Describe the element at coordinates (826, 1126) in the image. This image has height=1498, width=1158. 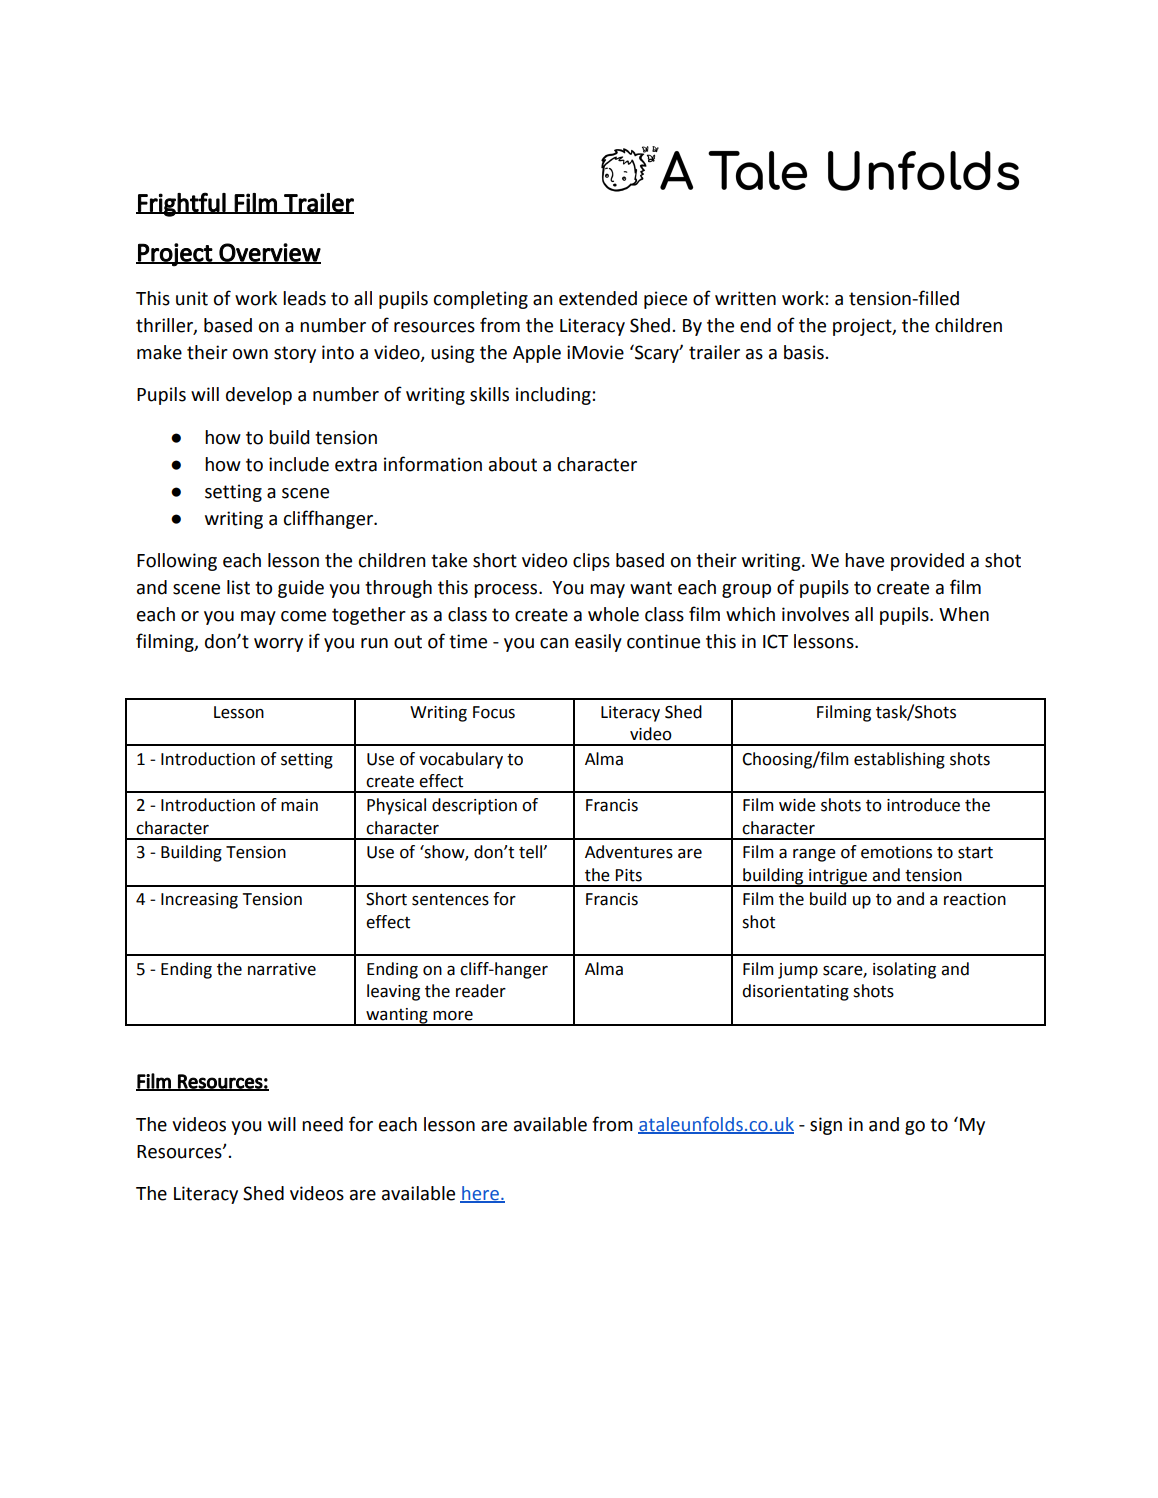
I see `sign` at that location.
